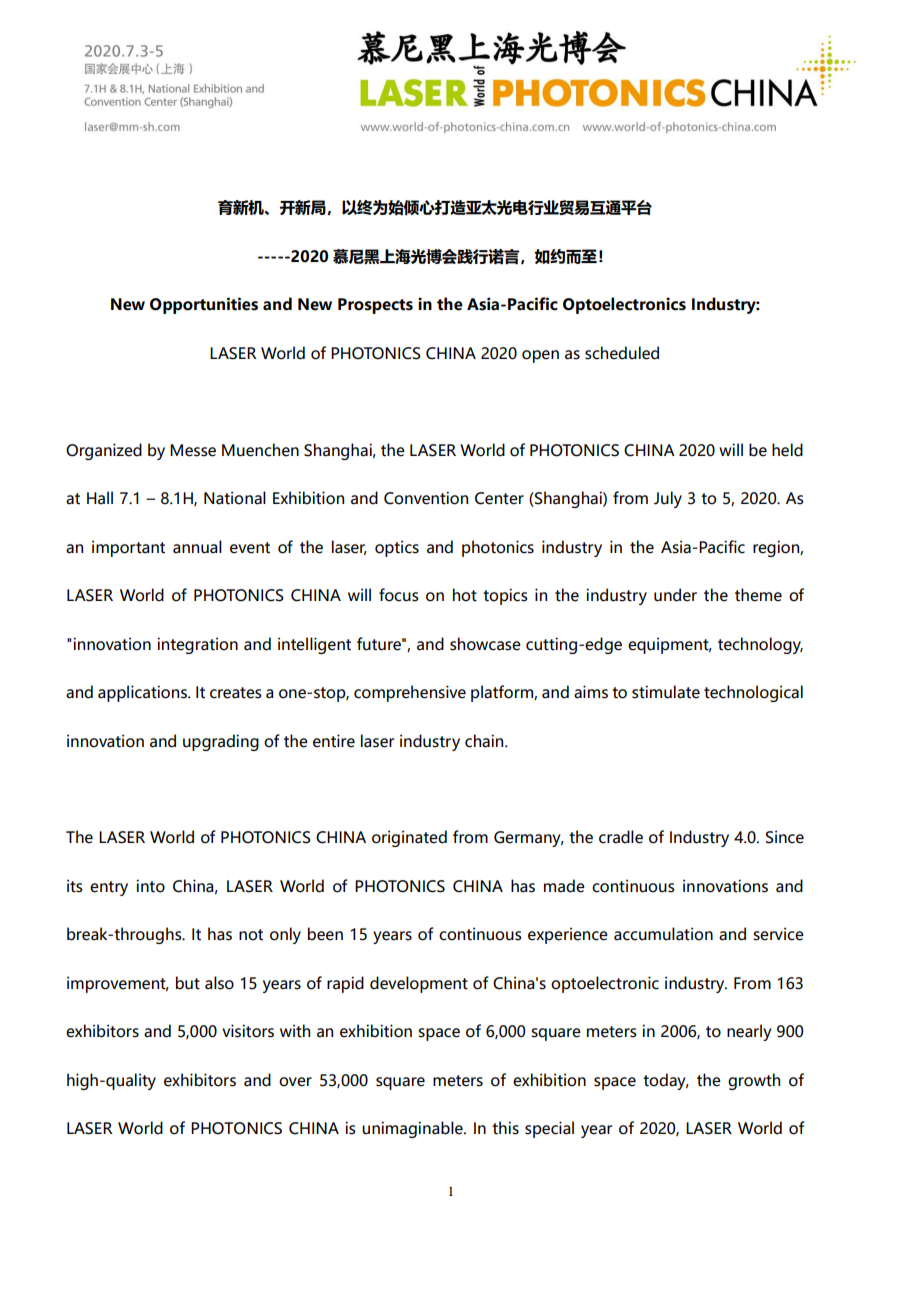 The height and width of the page is (1308, 924). I want to click on July, so click(668, 499).
